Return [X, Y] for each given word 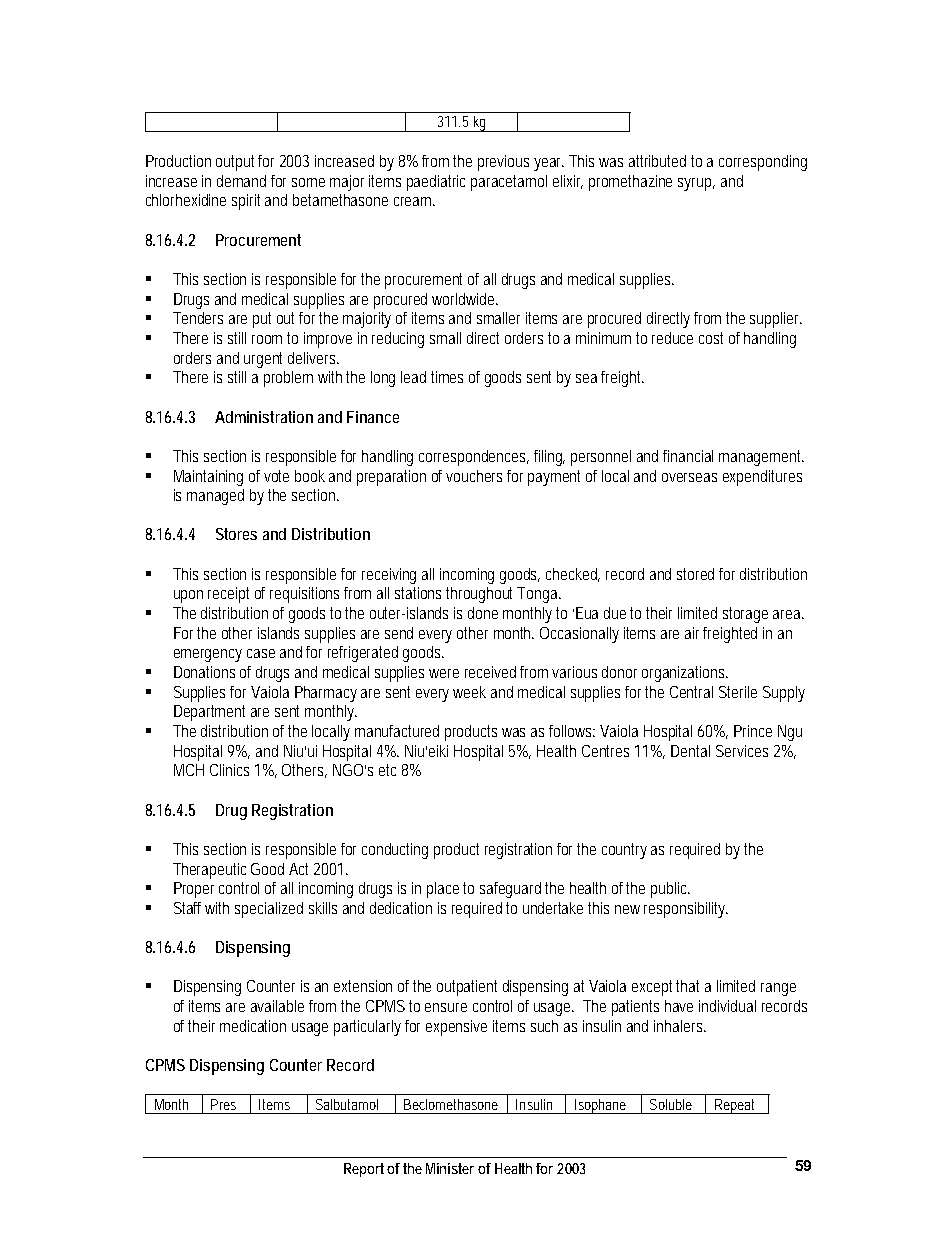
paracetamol [509, 183]
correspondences [474, 458]
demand [241, 181]
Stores [236, 534]
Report [366, 1170]
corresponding [763, 163]
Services [742, 751]
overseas [689, 477]
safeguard [513, 890]
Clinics [229, 770]
